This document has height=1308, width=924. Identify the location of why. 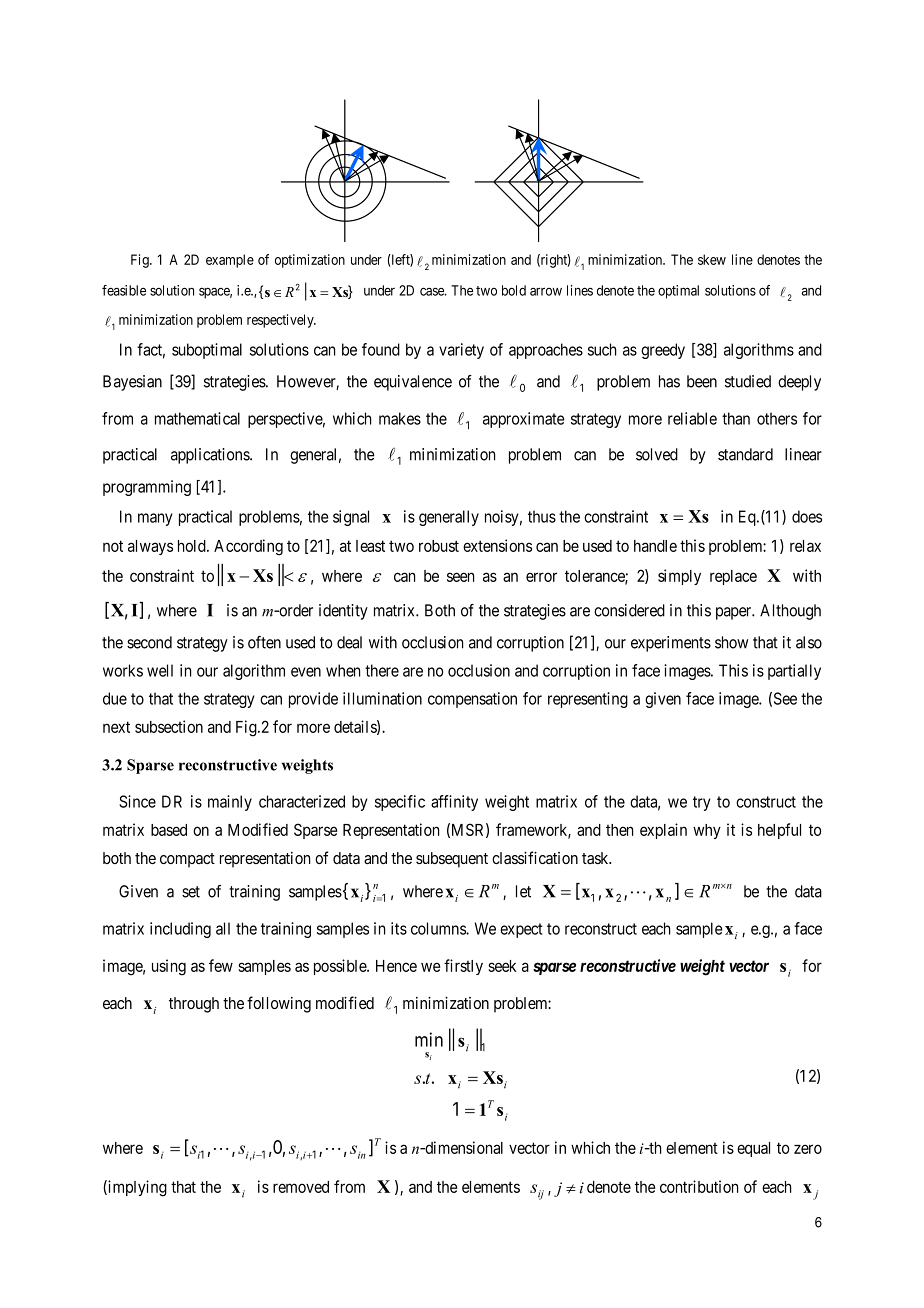
(707, 831).
